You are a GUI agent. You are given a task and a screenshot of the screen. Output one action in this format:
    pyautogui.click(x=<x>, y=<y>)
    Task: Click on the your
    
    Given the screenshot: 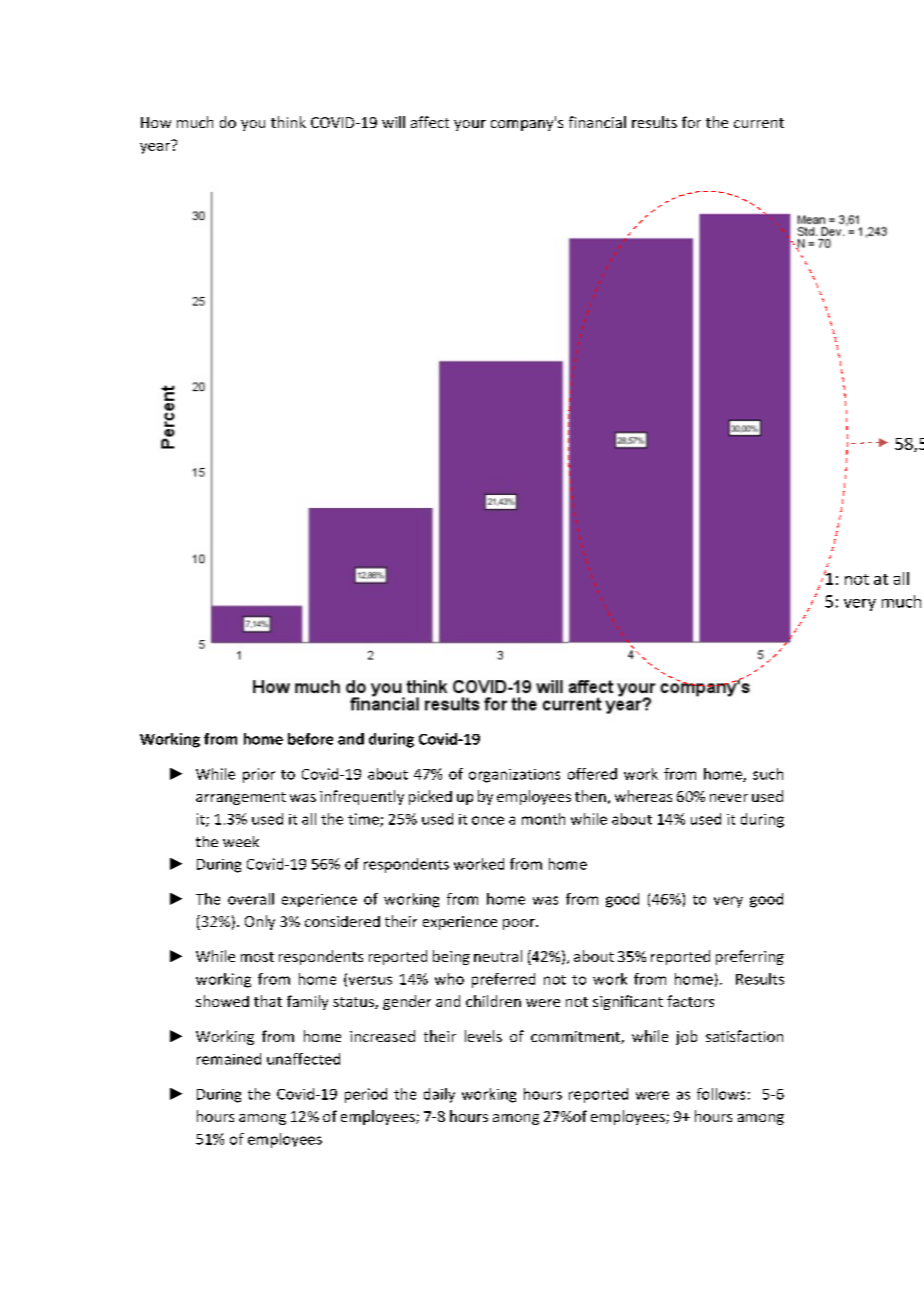 What is the action you would take?
    pyautogui.click(x=470, y=125)
